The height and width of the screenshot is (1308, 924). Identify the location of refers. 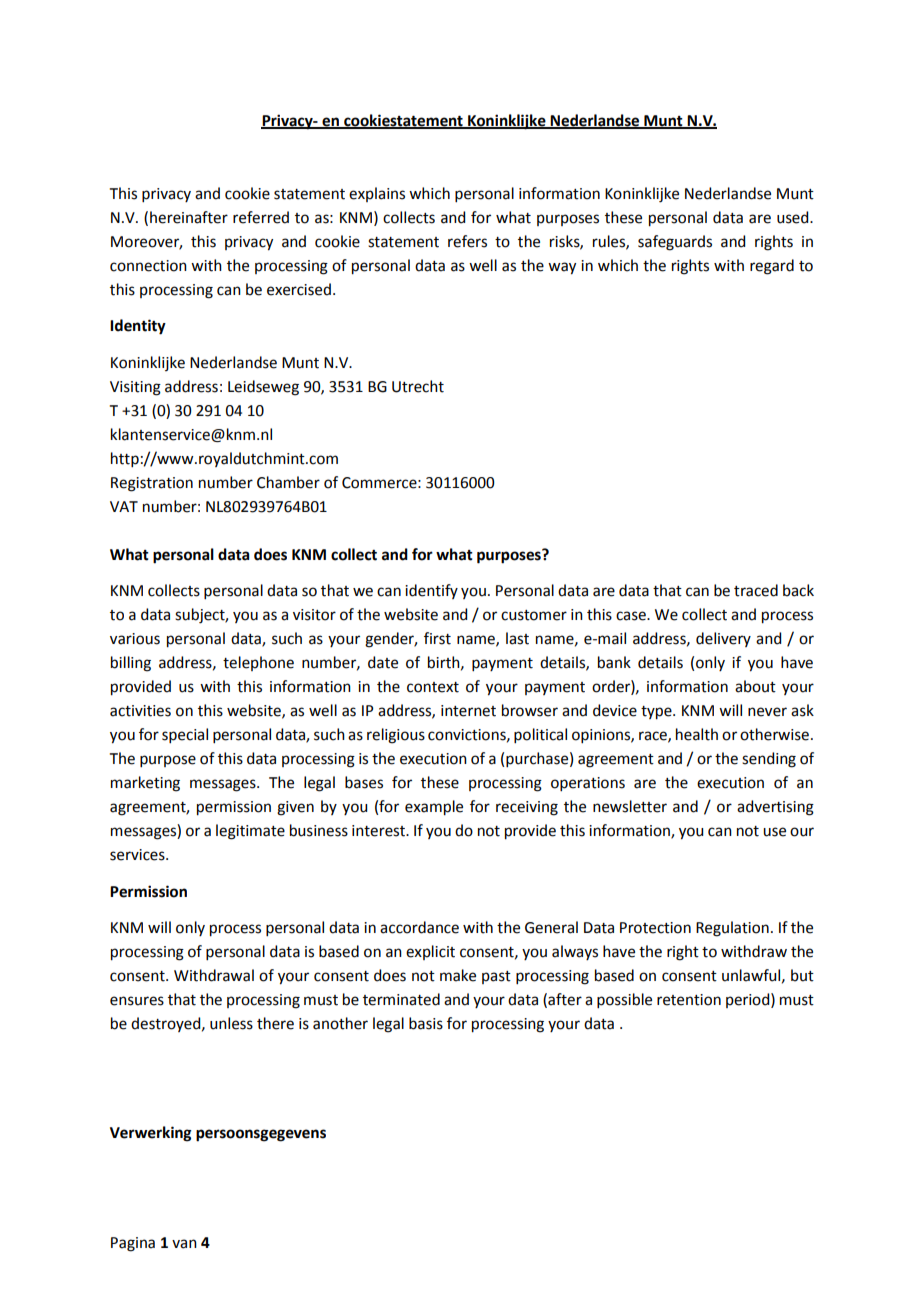
(467, 241).
